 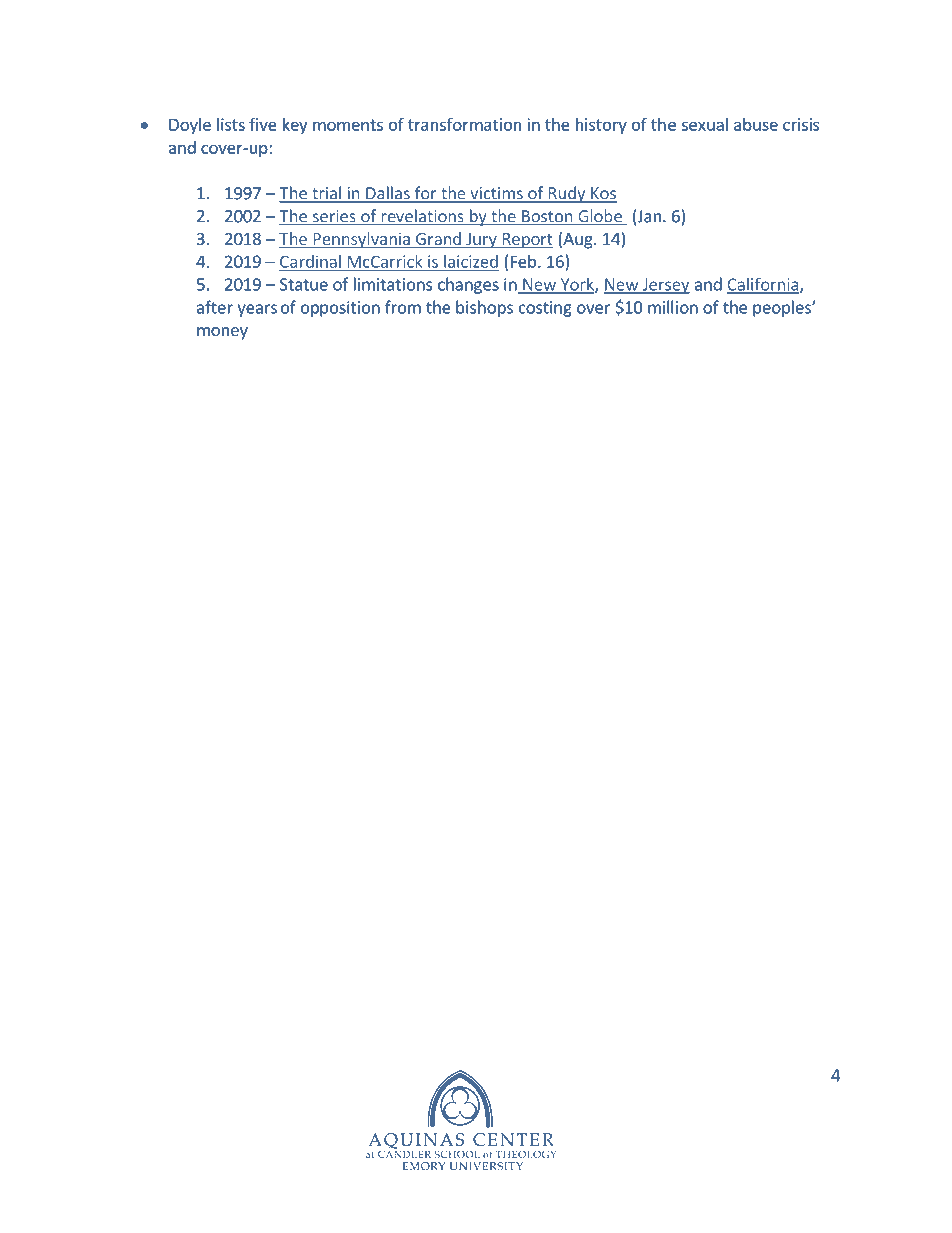 What do you see at coordinates (222, 333) in the document?
I see `money` at bounding box center [222, 333].
